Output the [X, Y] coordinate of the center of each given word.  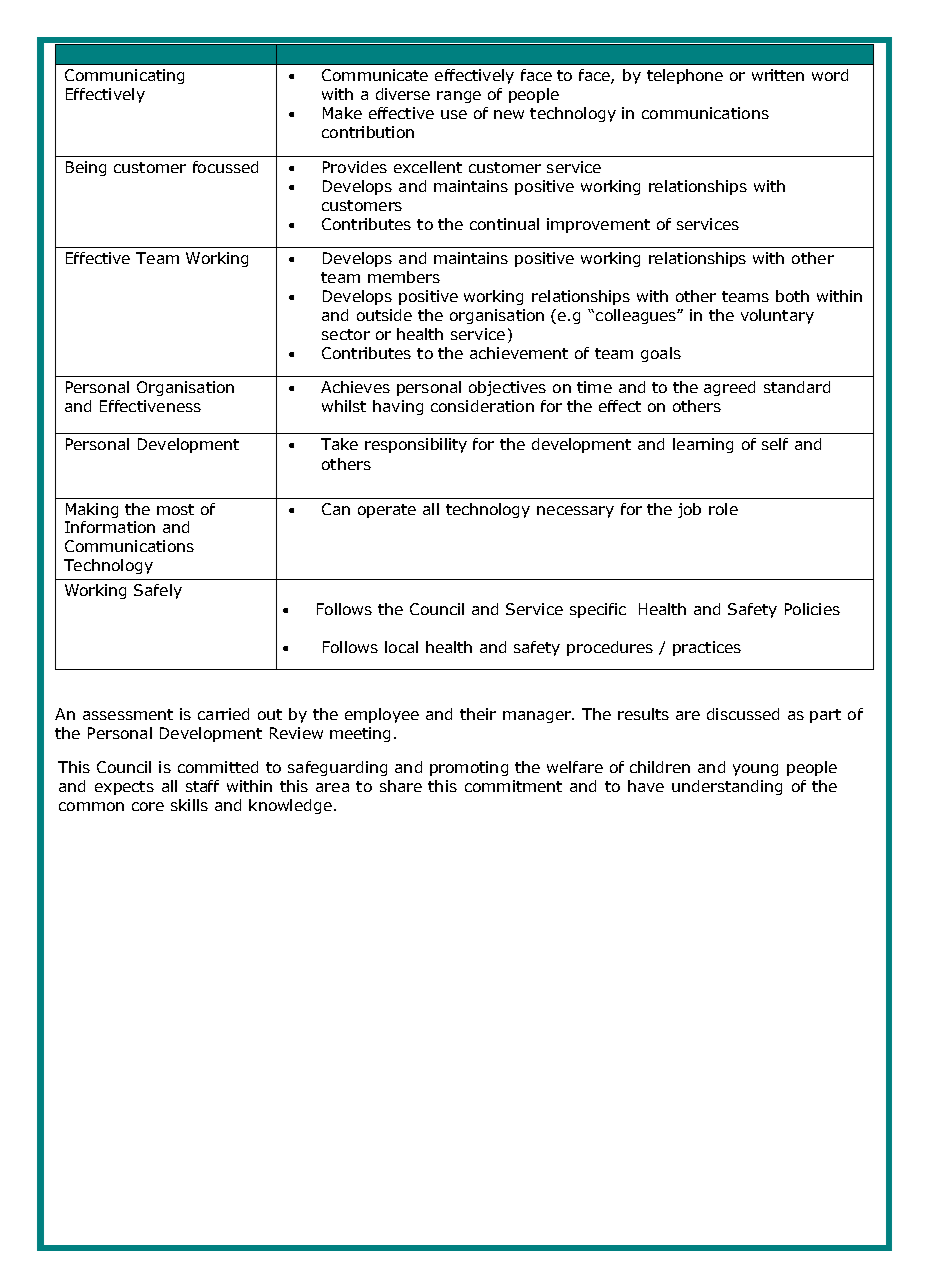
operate [387, 511]
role [723, 509]
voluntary [777, 316]
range [459, 97]
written [778, 75]
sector [346, 334]
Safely [158, 591]
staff [202, 786]
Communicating [124, 76]
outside [384, 315]
